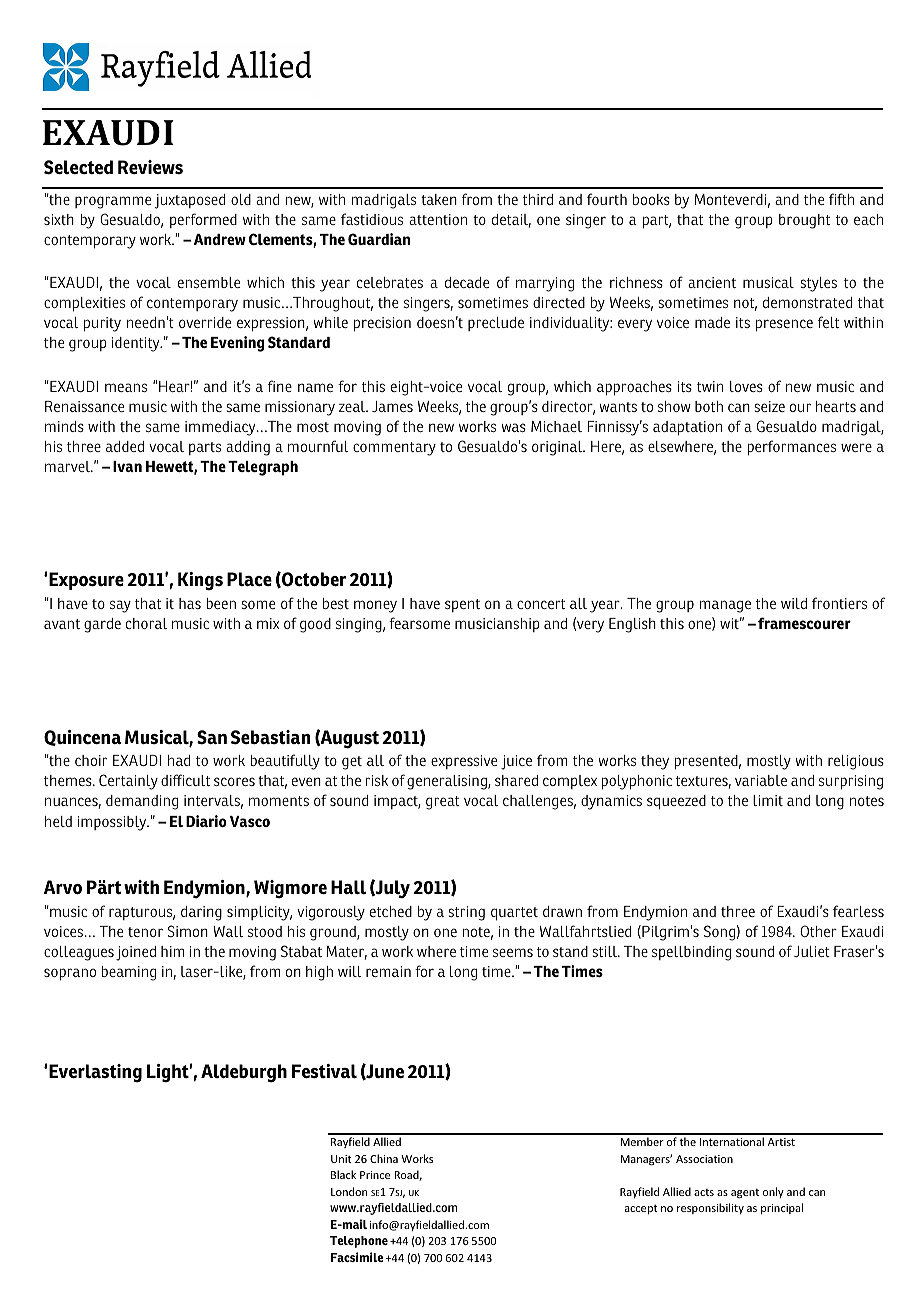 The width and height of the screenshot is (924, 1308). I want to click on London, so click(349, 1191).
